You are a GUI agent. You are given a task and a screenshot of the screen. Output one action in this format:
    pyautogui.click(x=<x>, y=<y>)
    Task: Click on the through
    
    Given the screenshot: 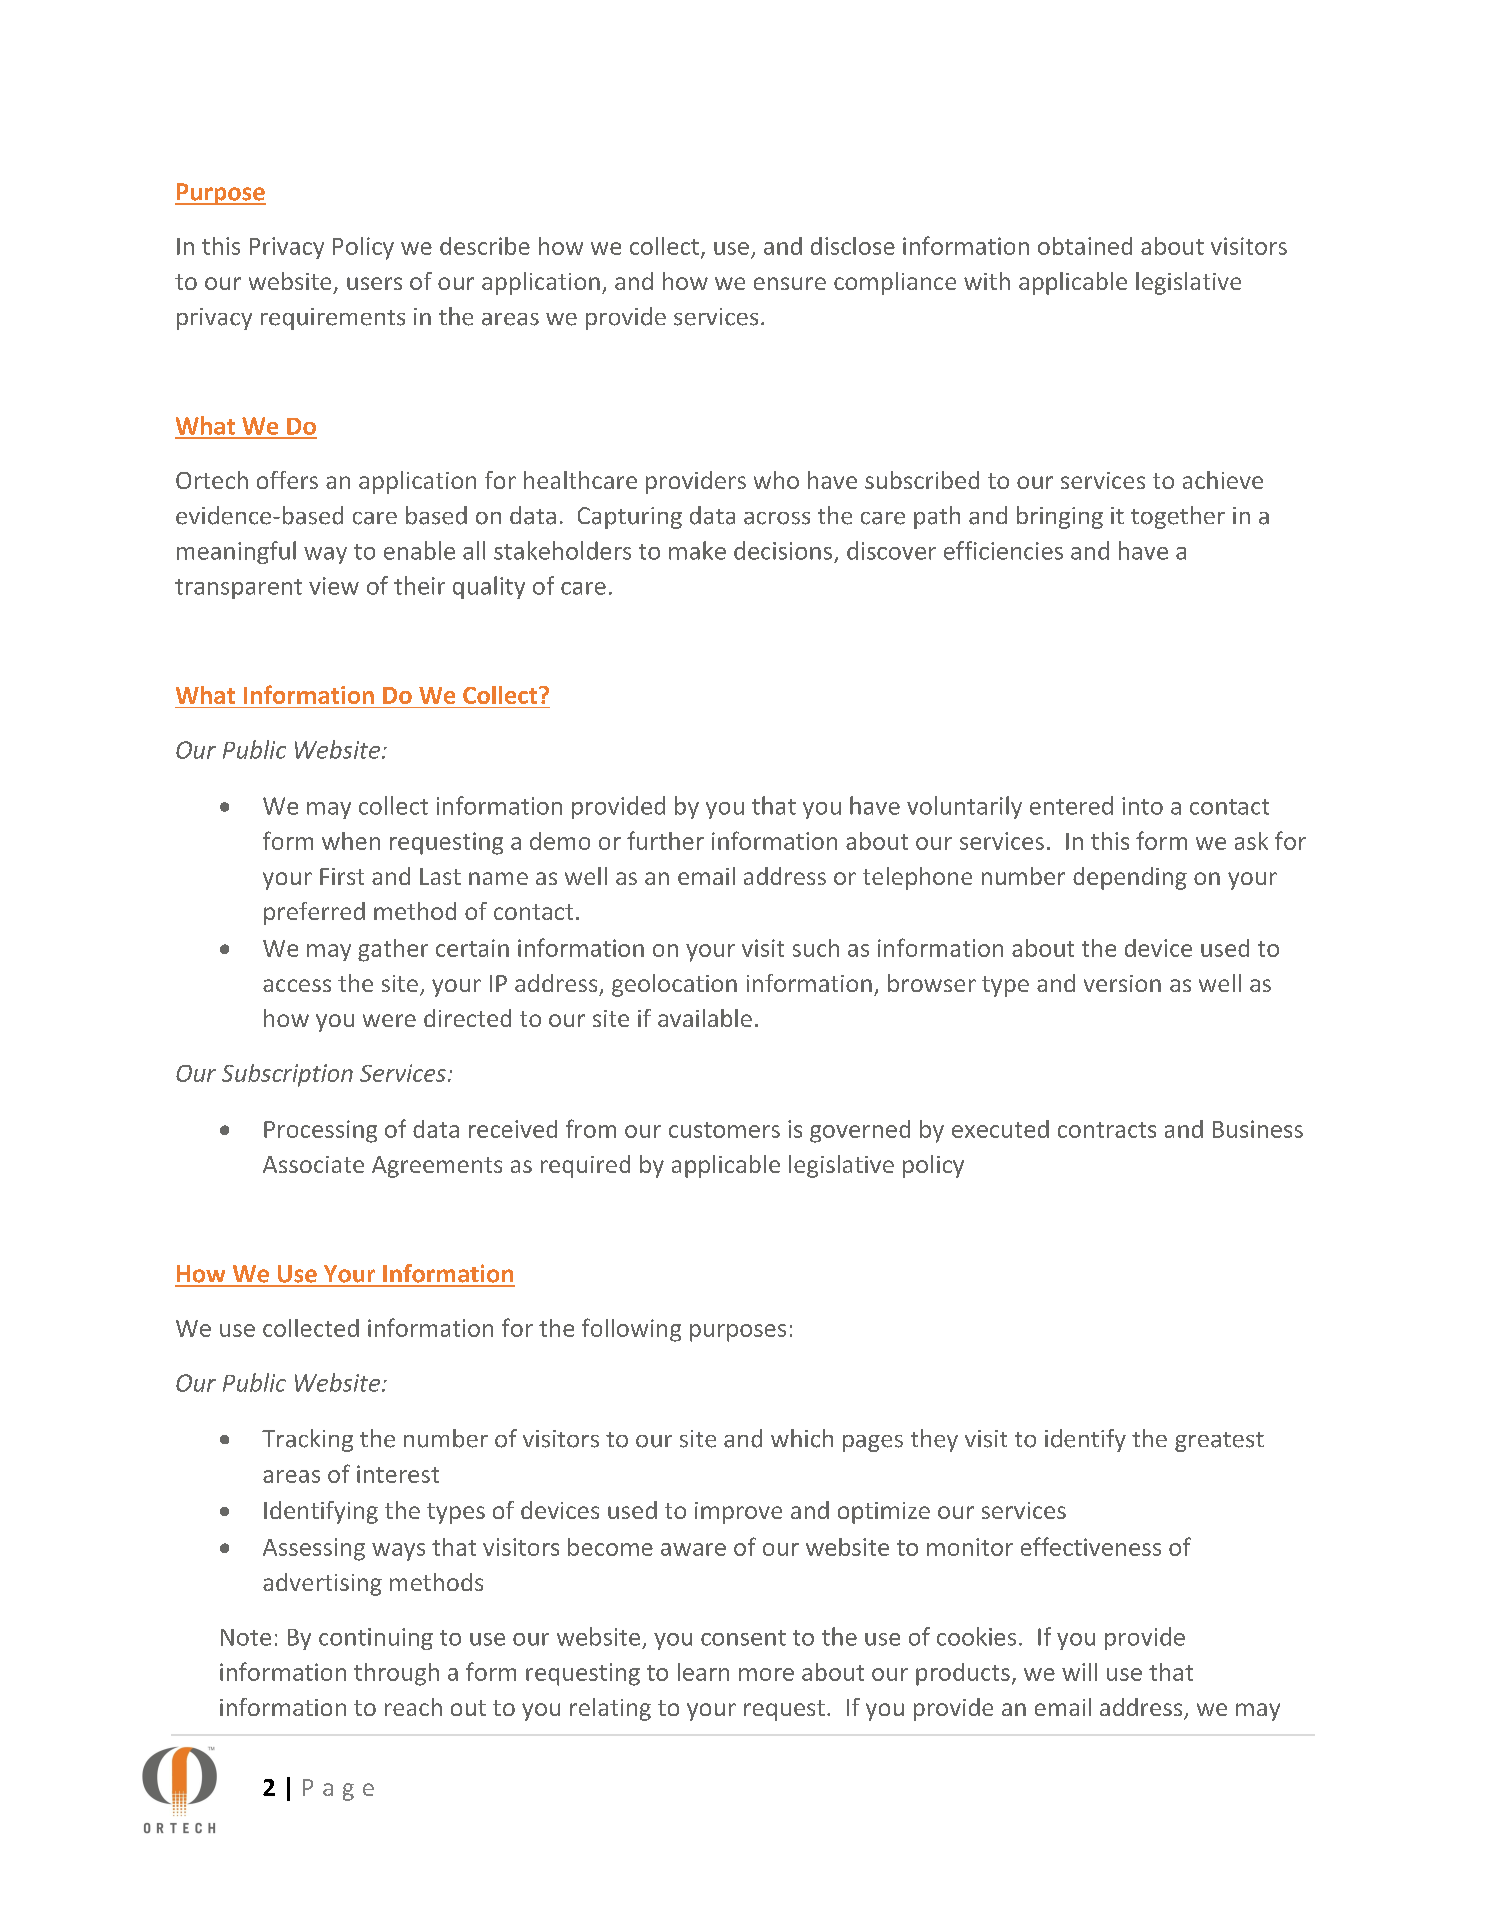 What is the action you would take?
    pyautogui.click(x=396, y=1674)
